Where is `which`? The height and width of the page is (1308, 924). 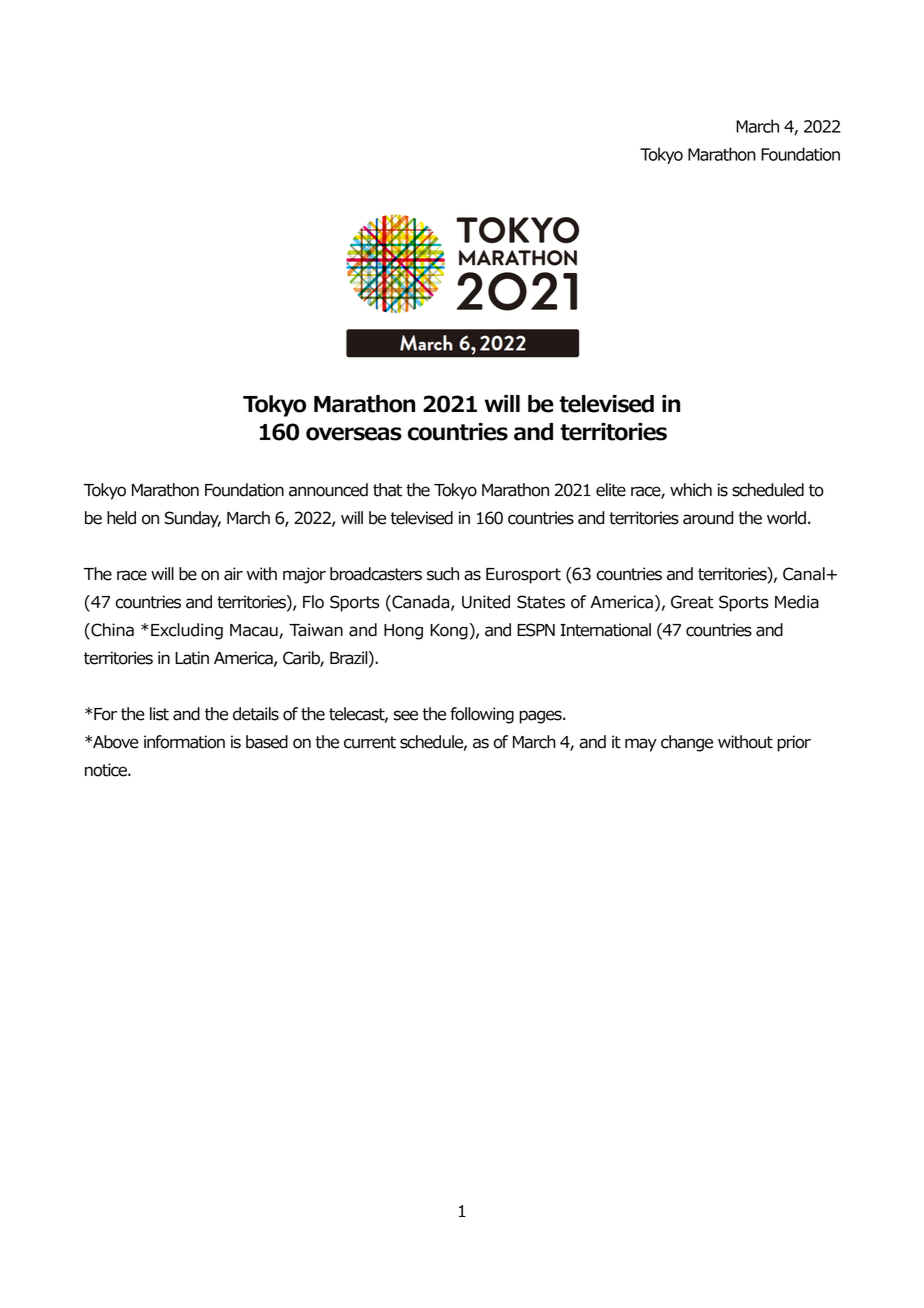 which is located at coordinates (691, 490).
